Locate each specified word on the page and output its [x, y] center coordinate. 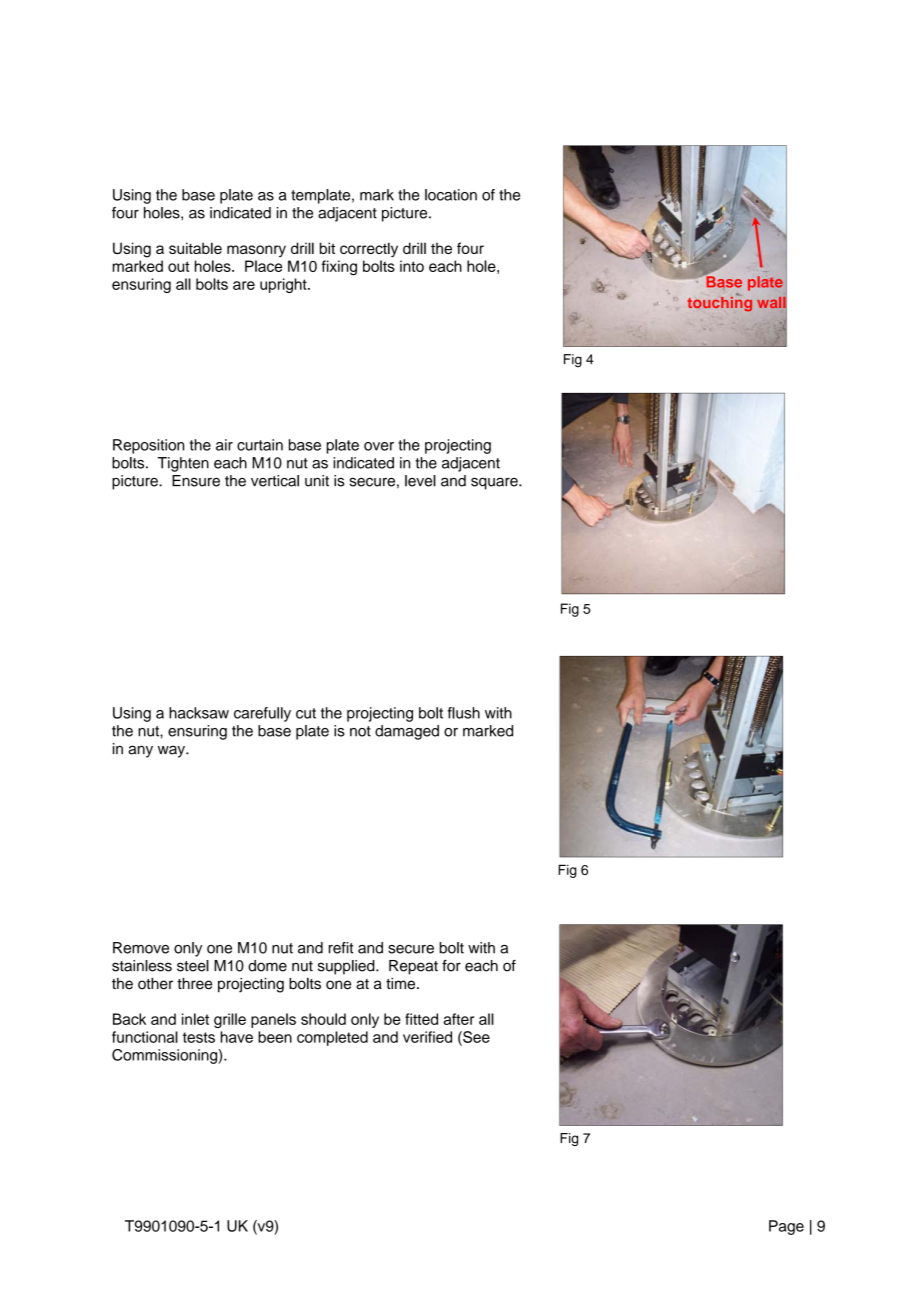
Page [786, 1227]
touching [720, 303]
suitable [195, 248]
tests [199, 1037]
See [475, 1037]
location [451, 195]
